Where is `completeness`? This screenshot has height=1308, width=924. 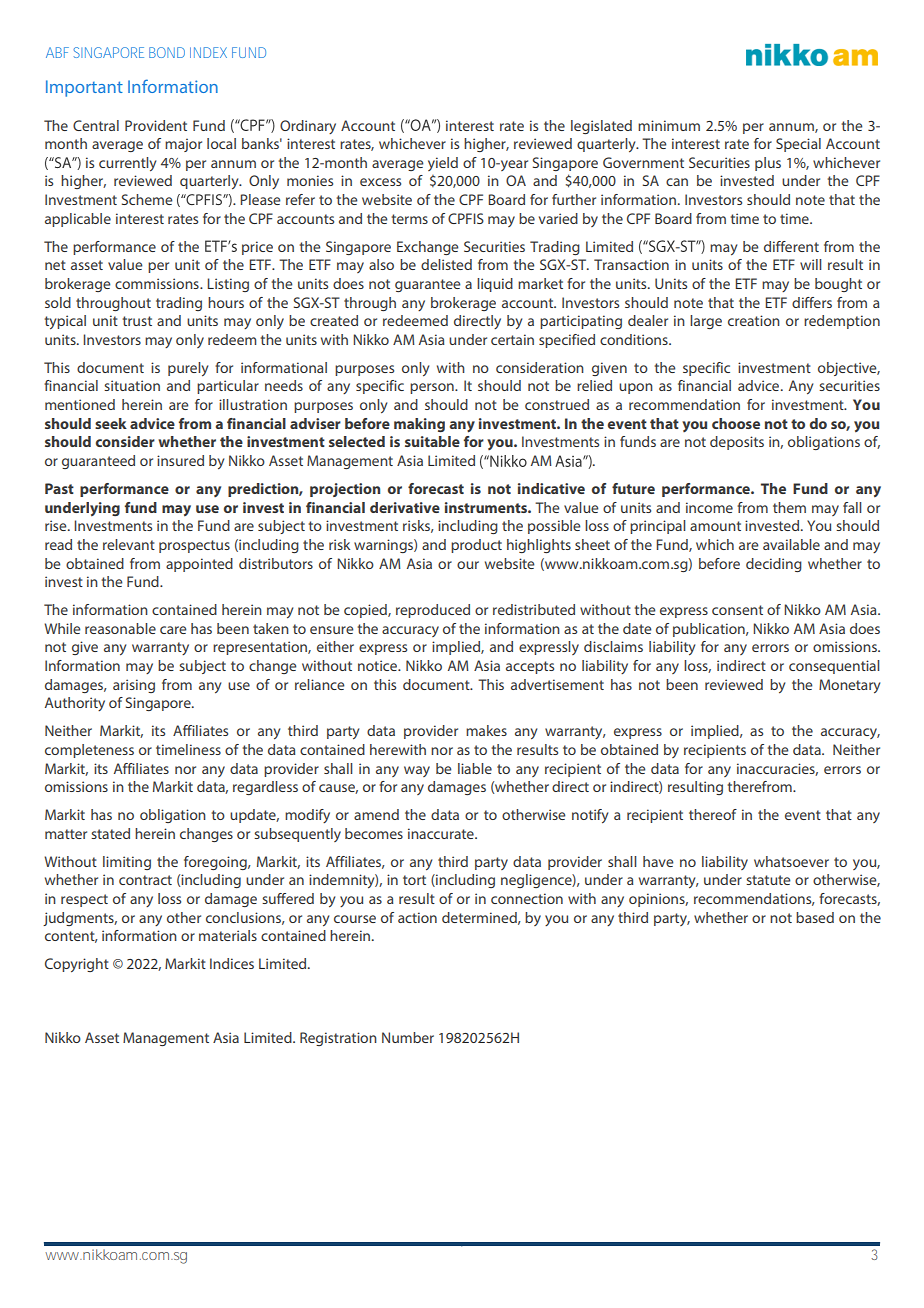 completeness is located at coordinates (89, 751).
